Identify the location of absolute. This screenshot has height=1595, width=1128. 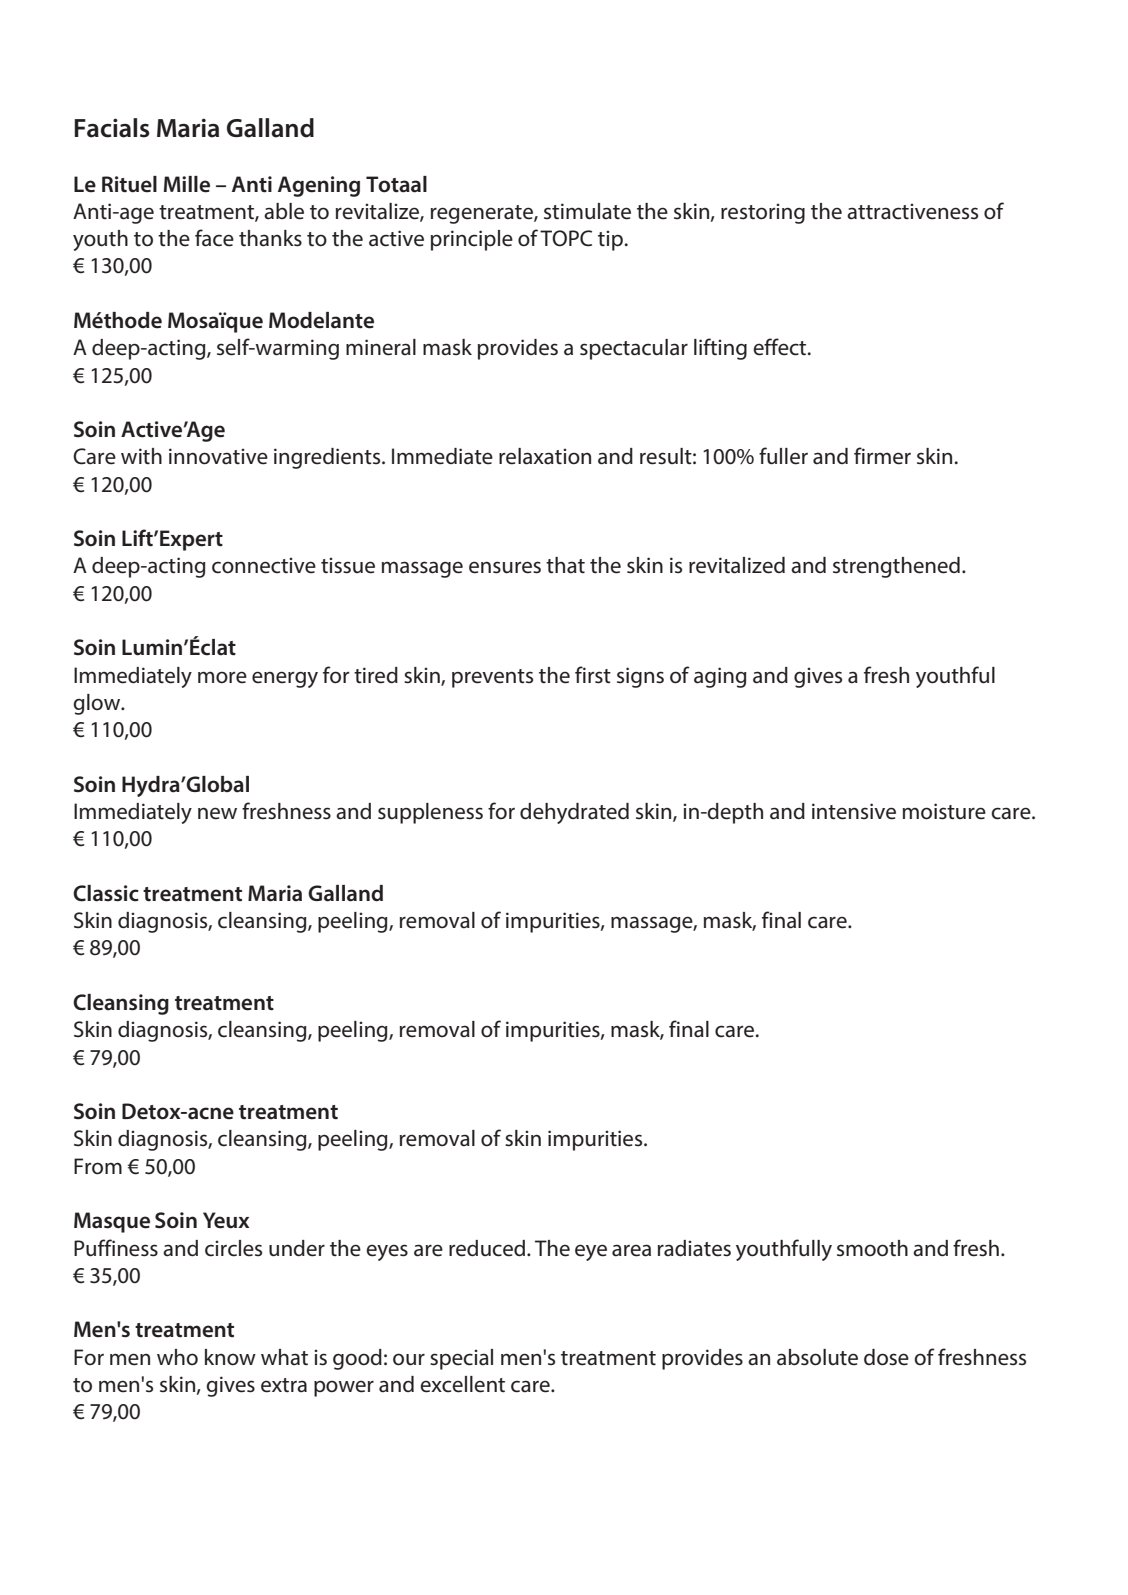
(817, 1357).
